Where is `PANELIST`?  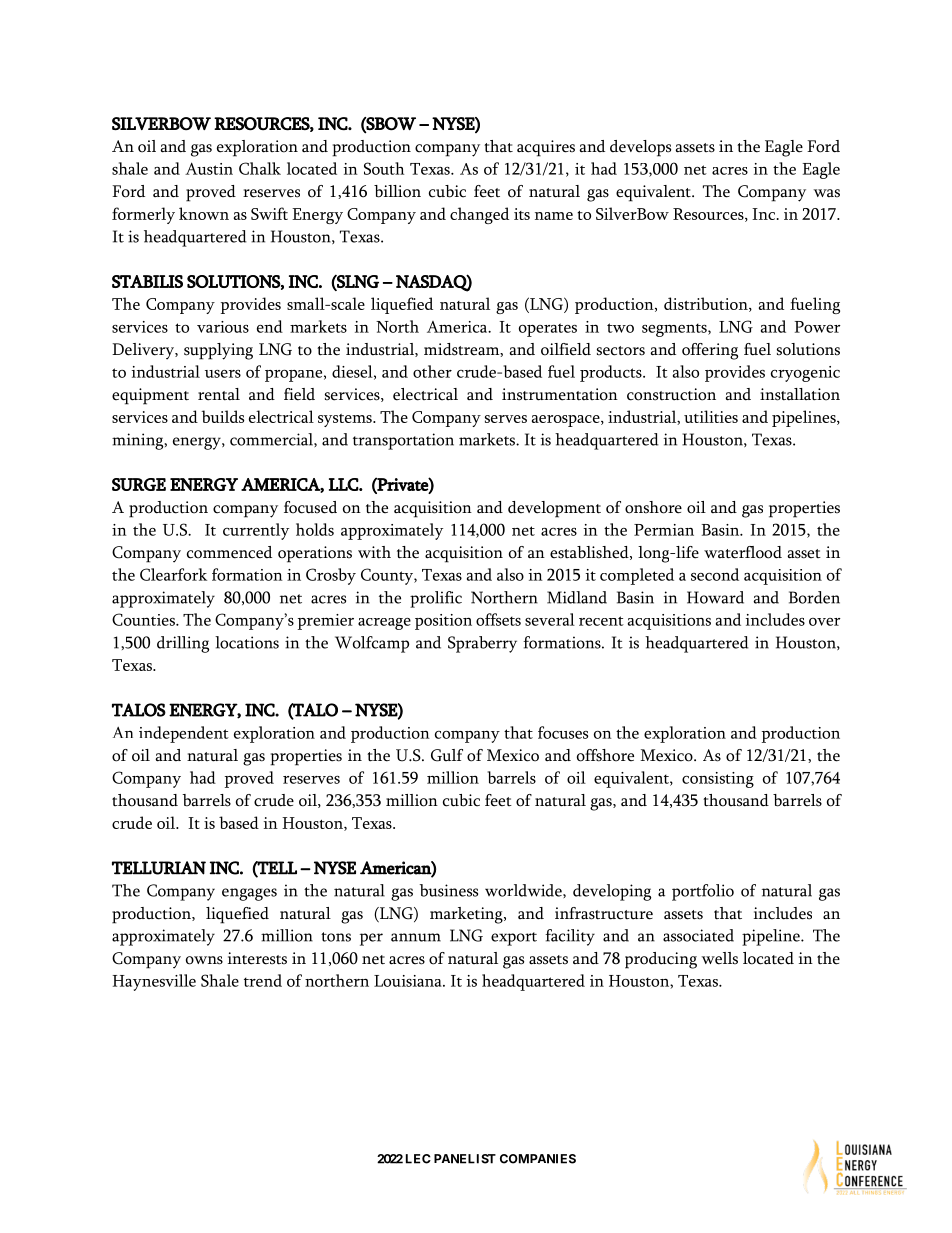
PANELIST is located at coordinates (465, 1159).
